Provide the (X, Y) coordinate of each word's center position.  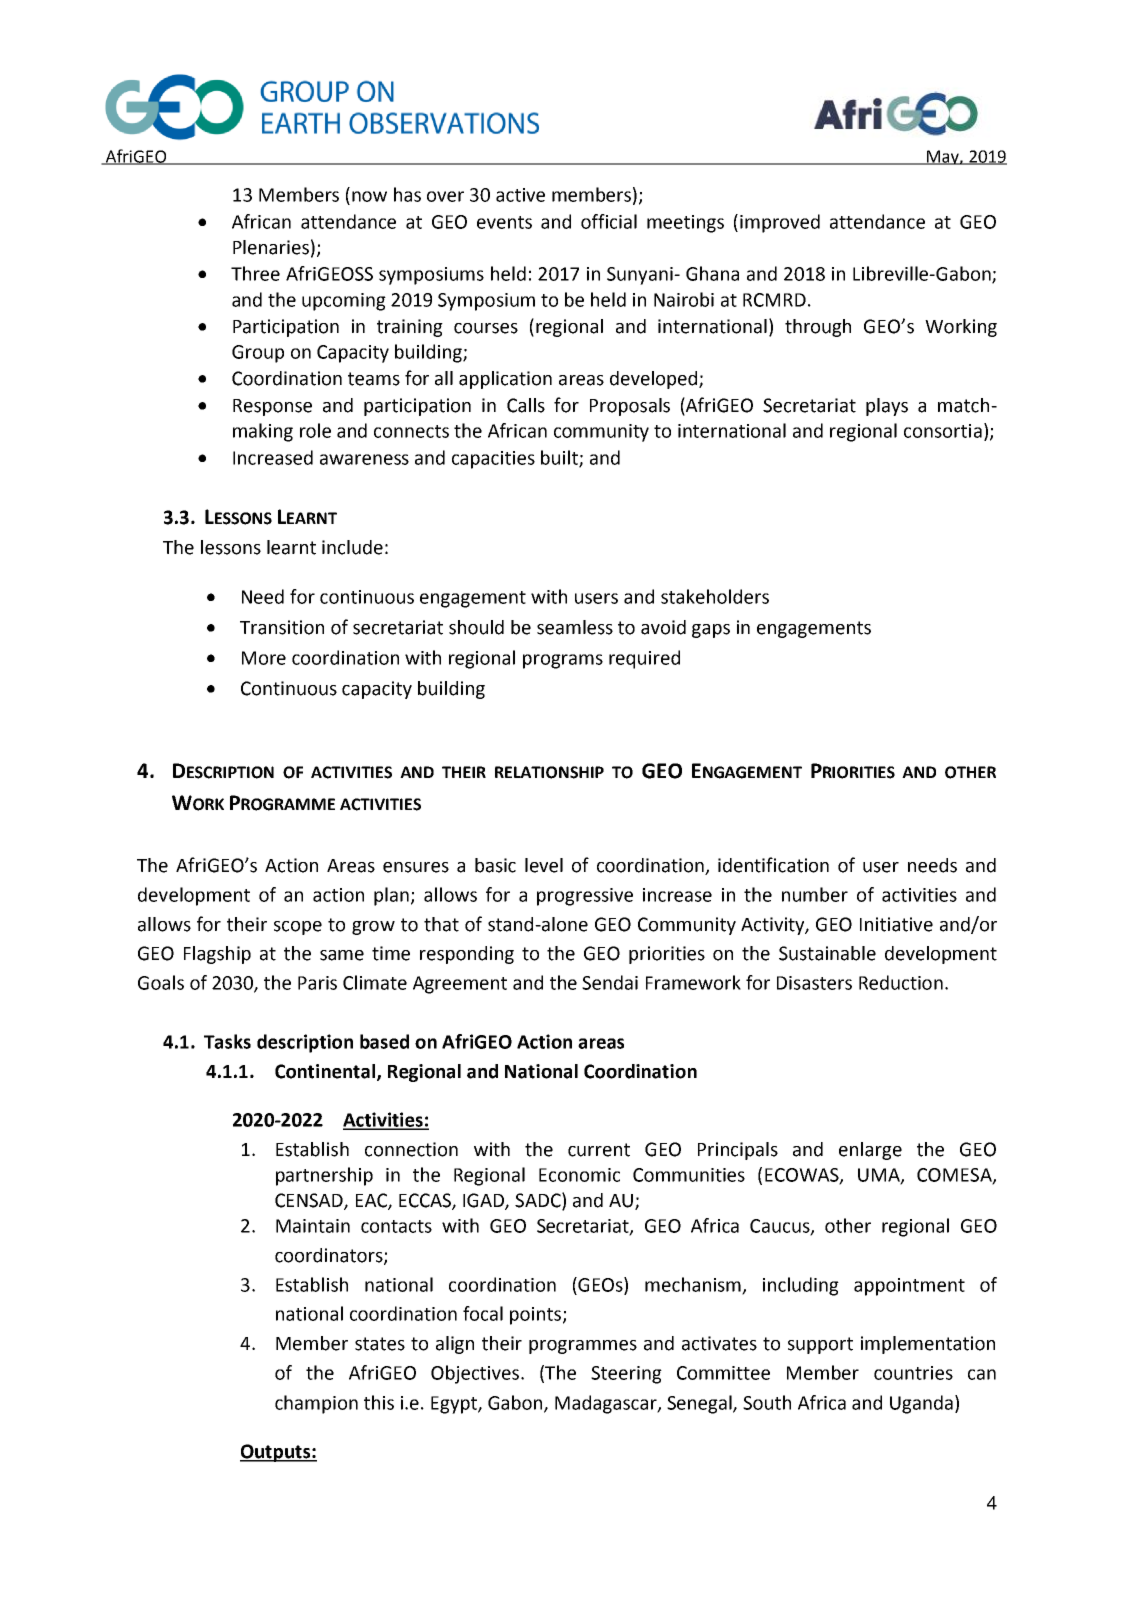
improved (780, 223)
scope (298, 928)
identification (773, 865)
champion (316, 1404)
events (504, 222)
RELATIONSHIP (549, 772)
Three (255, 273)
